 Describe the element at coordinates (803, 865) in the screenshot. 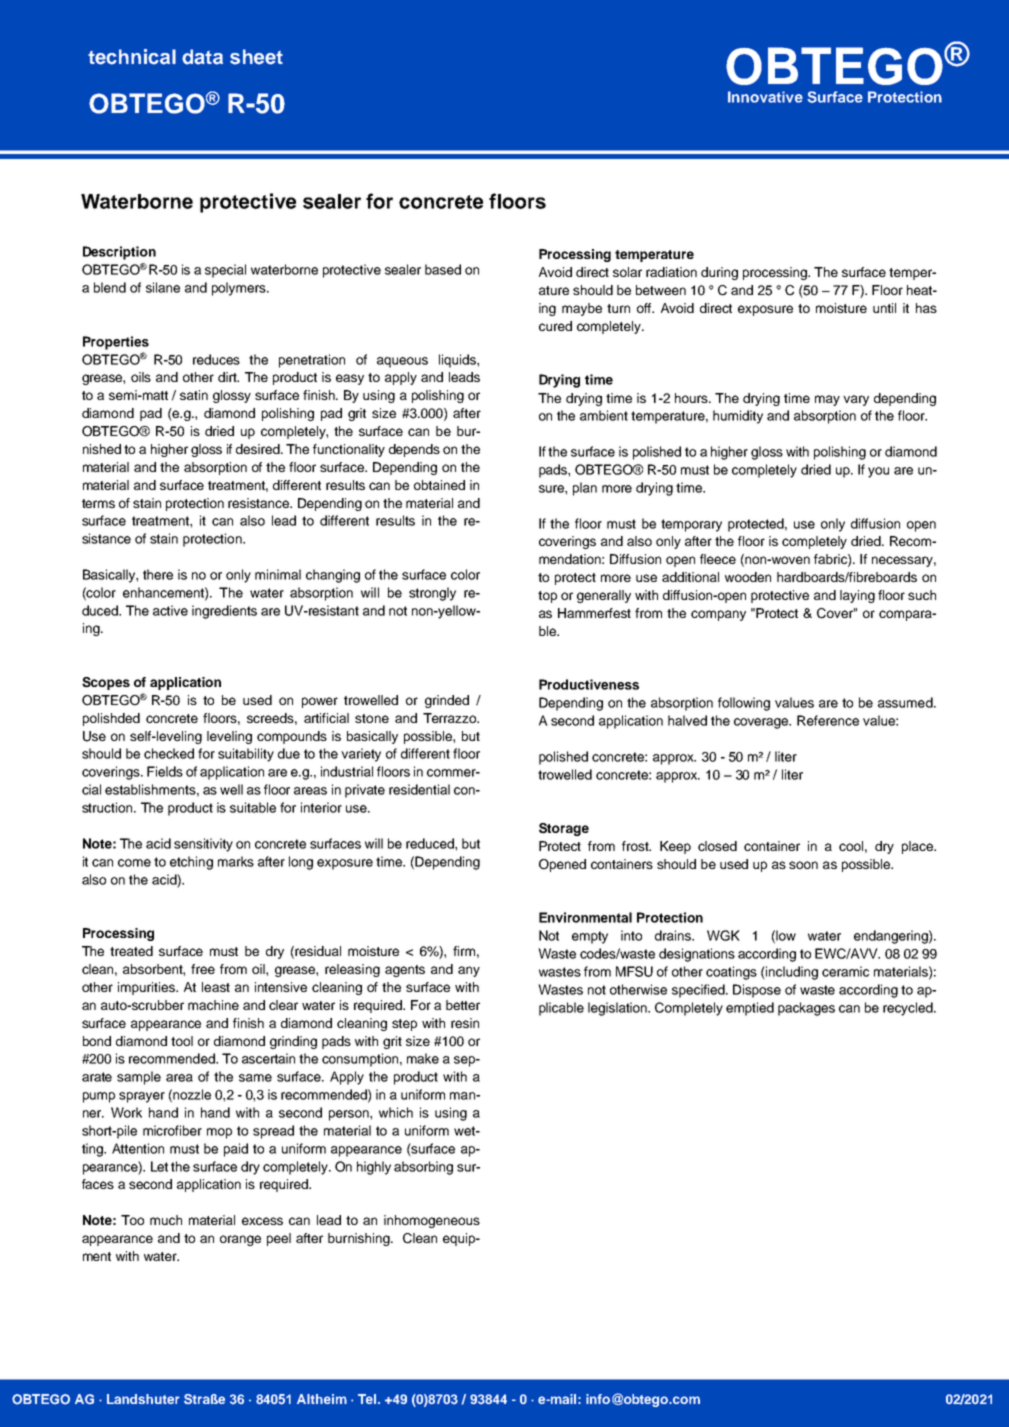

I see `soon` at that location.
